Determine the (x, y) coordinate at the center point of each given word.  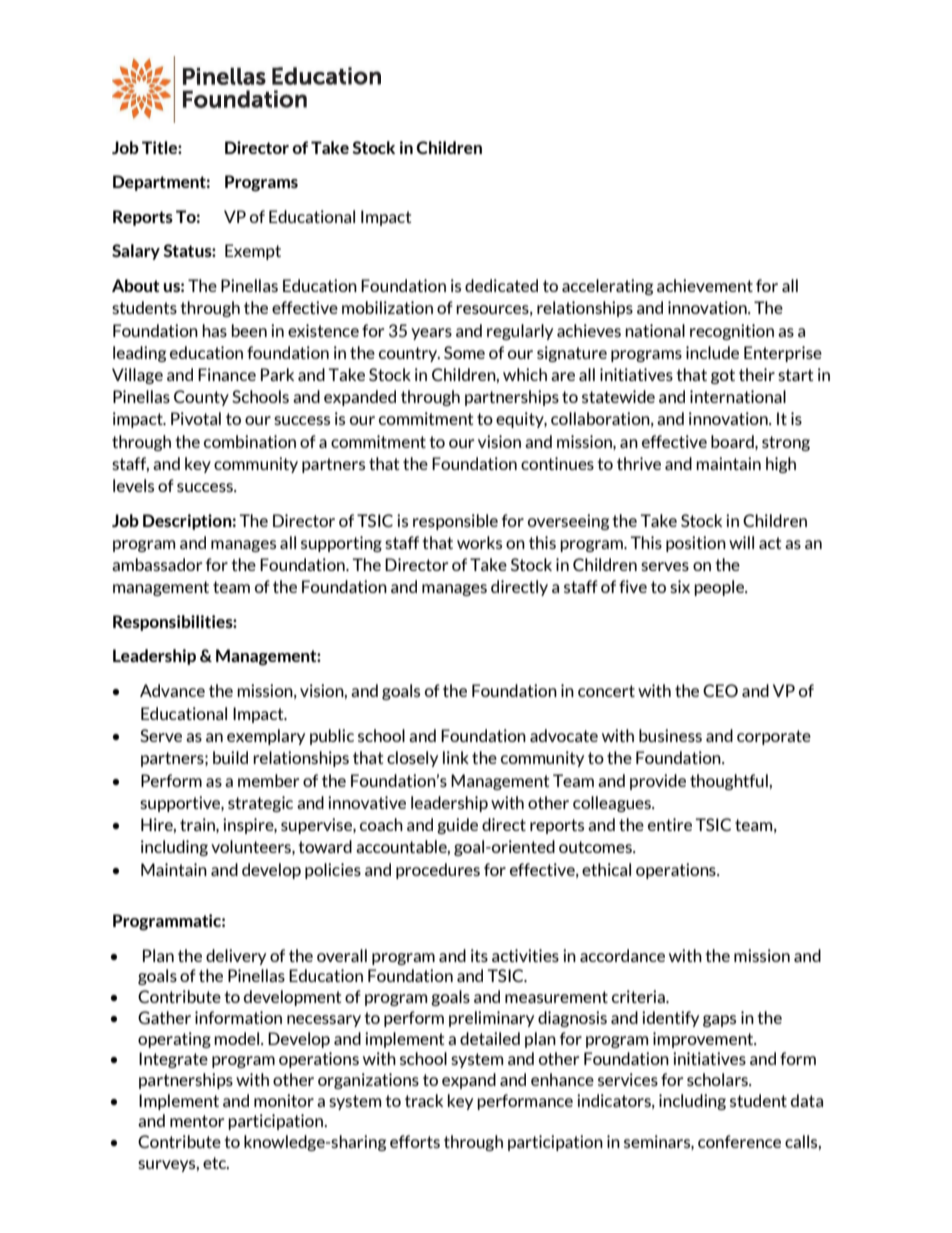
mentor (197, 1121)
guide (457, 826)
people (720, 588)
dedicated (501, 285)
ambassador (157, 564)
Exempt (253, 252)
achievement (705, 285)
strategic (260, 804)
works (479, 542)
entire (670, 824)
